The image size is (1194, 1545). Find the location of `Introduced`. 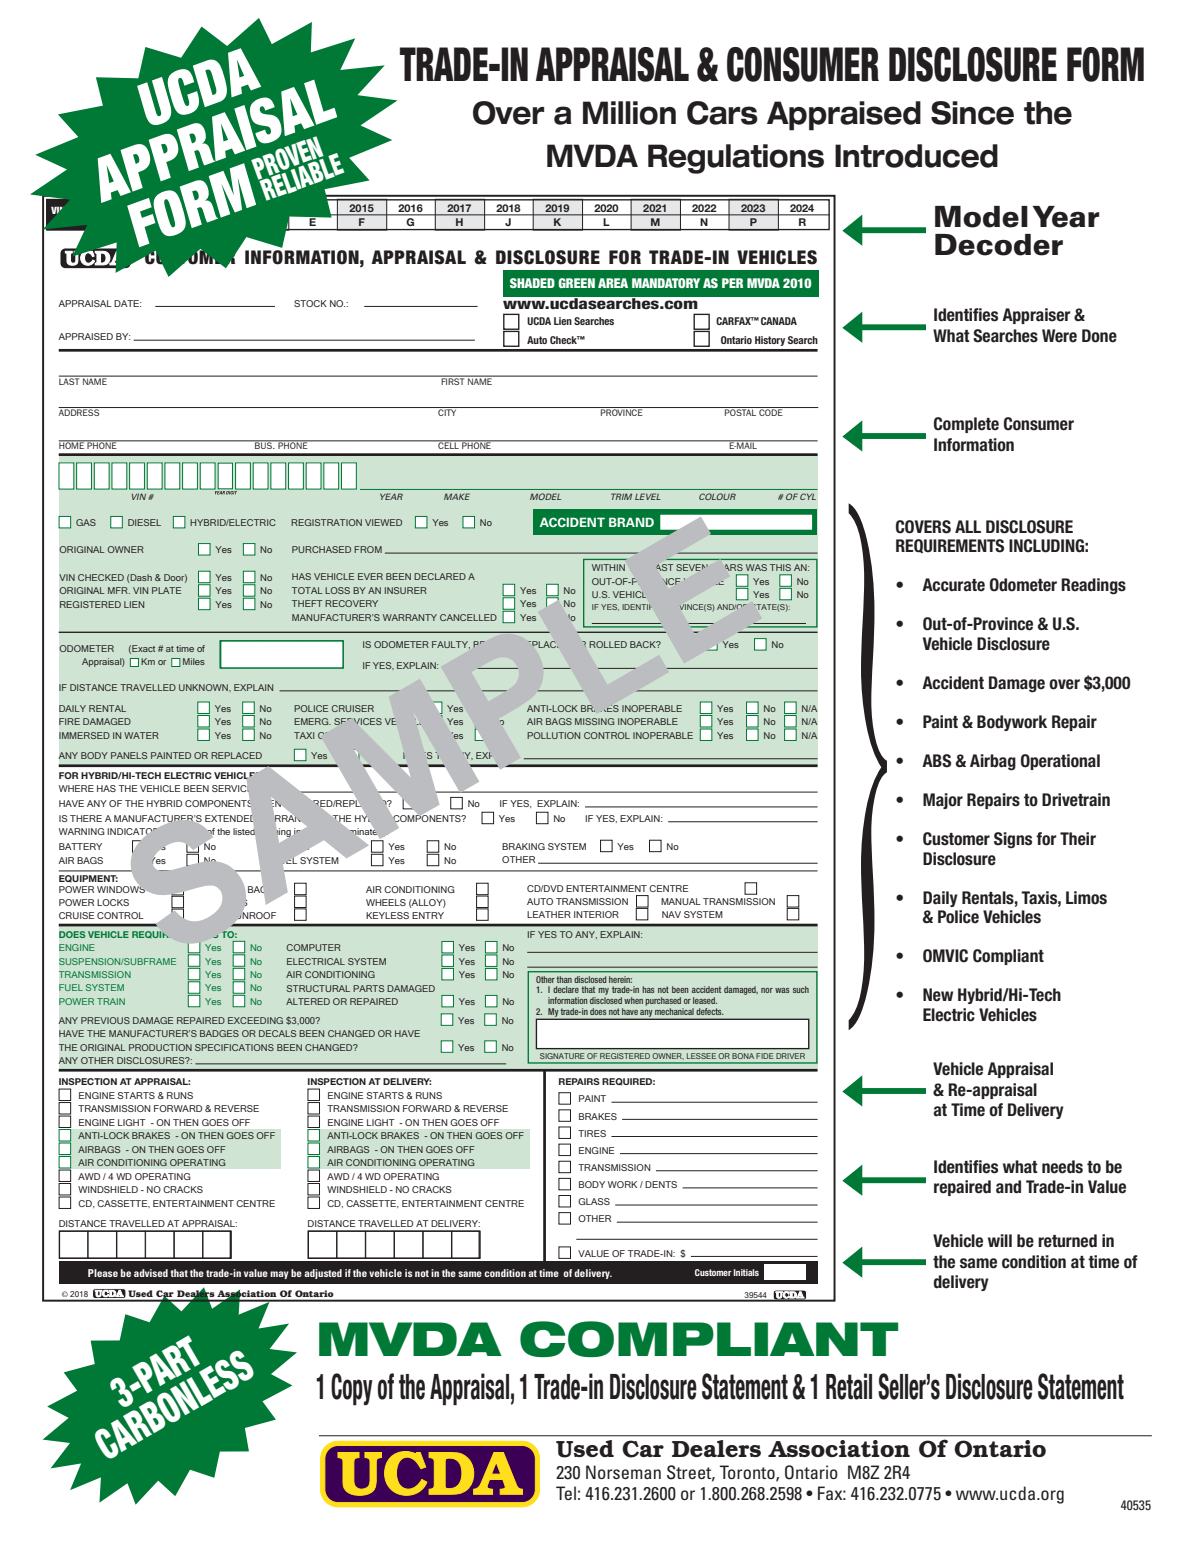

Introduced is located at coordinates (916, 156).
